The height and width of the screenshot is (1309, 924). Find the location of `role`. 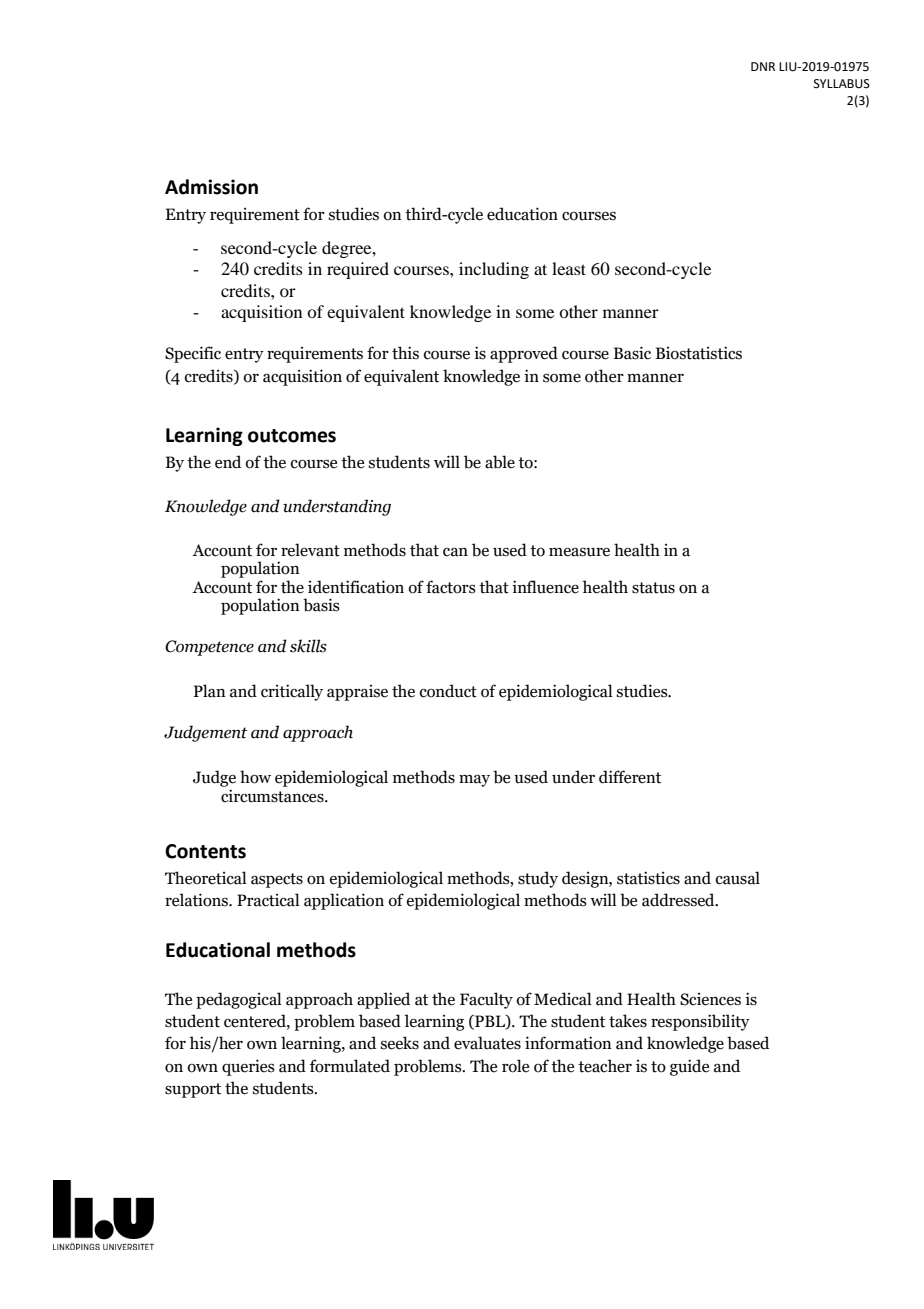

role is located at coordinates (515, 1066).
